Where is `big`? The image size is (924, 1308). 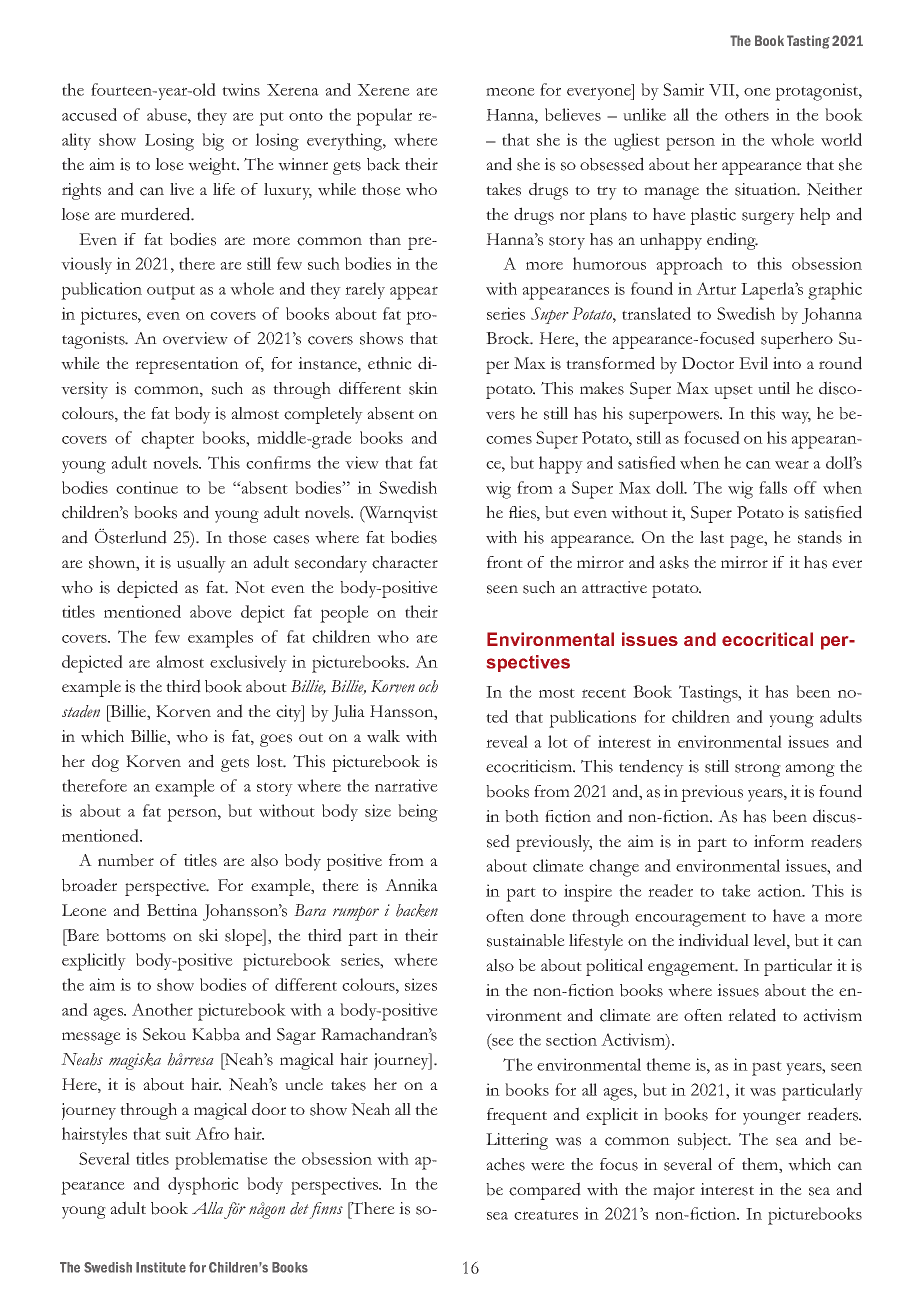
big is located at coordinates (213, 142).
